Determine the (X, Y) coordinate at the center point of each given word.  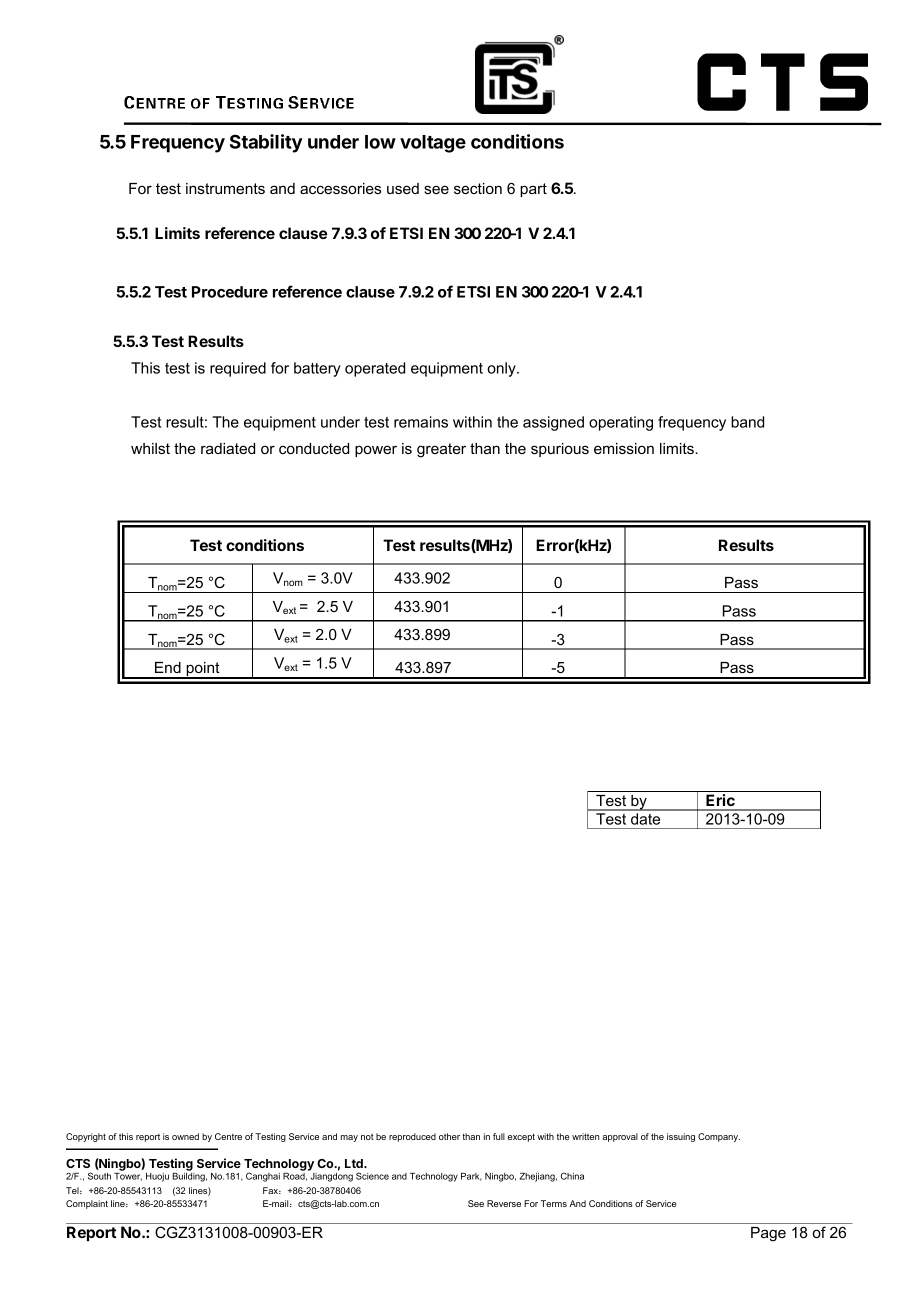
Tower (128, 1177)
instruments (225, 188)
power (376, 451)
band (747, 422)
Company (719, 1137)
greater (441, 450)
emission (624, 448)
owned (185, 1136)
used (403, 188)
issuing (681, 1137)
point (203, 670)
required (238, 369)
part (533, 190)
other (449, 1136)
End (168, 667)
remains (421, 422)
